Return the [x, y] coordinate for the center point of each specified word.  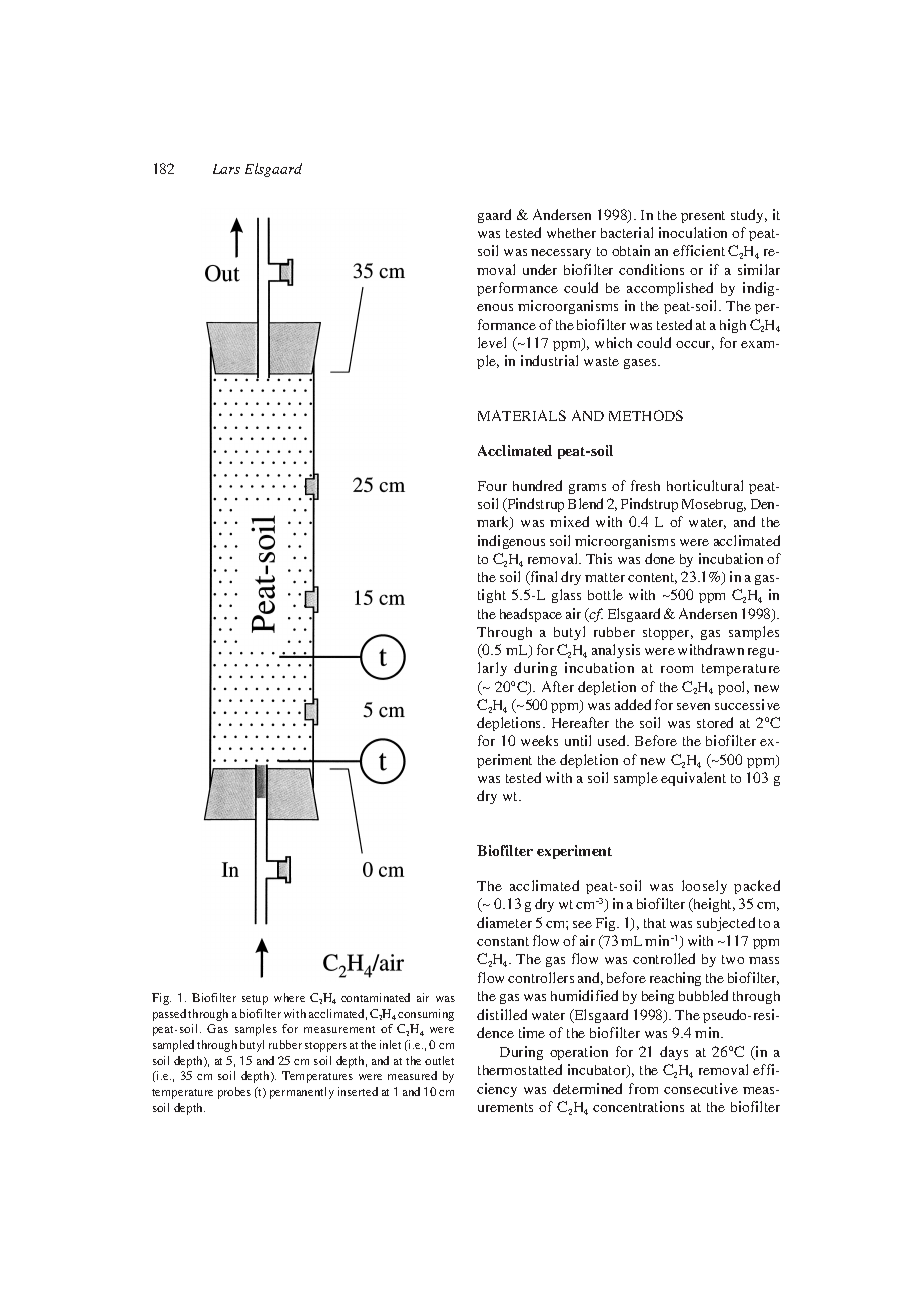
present [703, 217]
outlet [439, 1060]
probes [234, 1093]
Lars [226, 169]
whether [571, 233]
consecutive [701, 1088]
